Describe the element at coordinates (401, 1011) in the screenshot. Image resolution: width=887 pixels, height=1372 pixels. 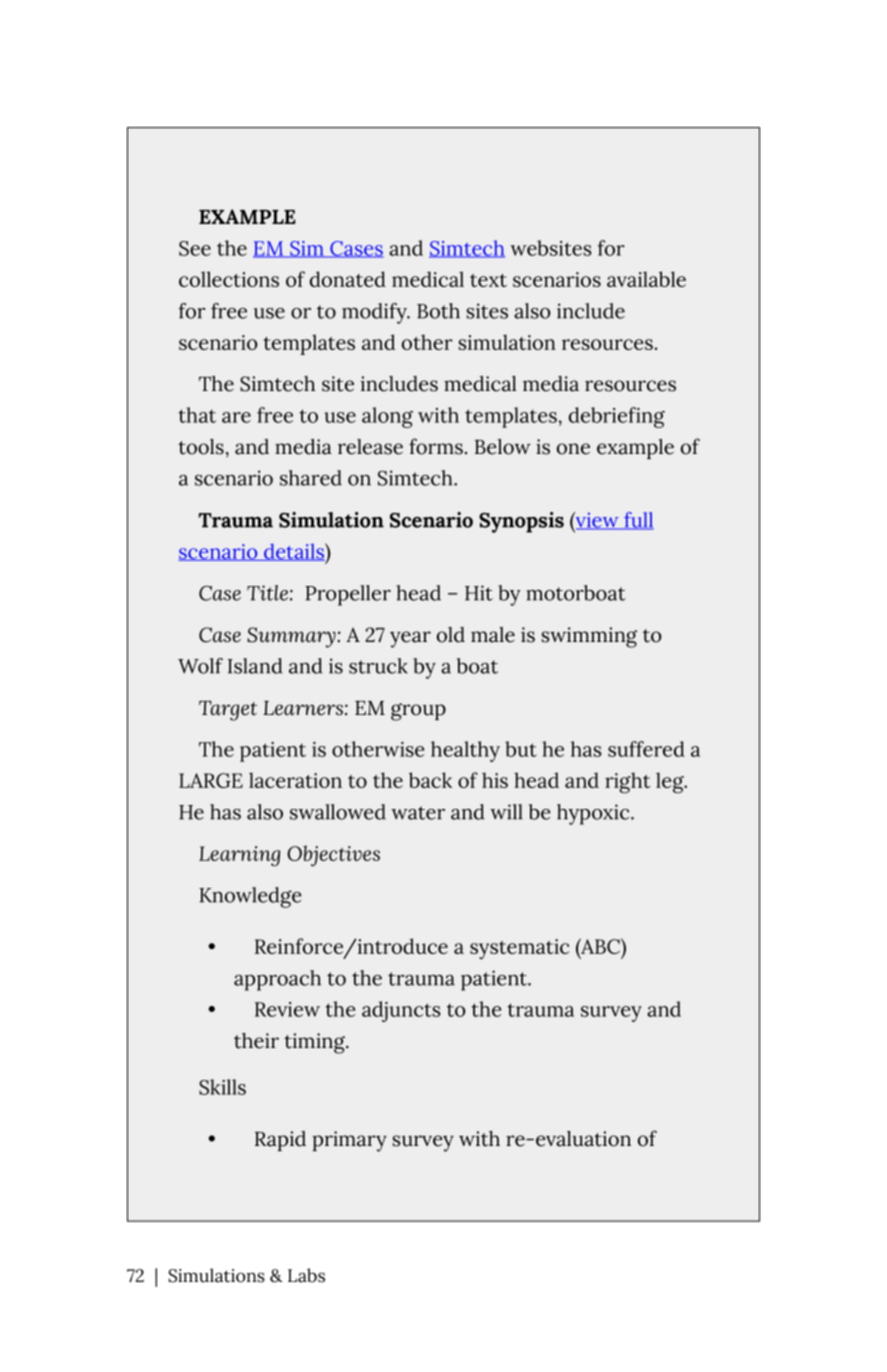
I see `adjuncts` at that location.
